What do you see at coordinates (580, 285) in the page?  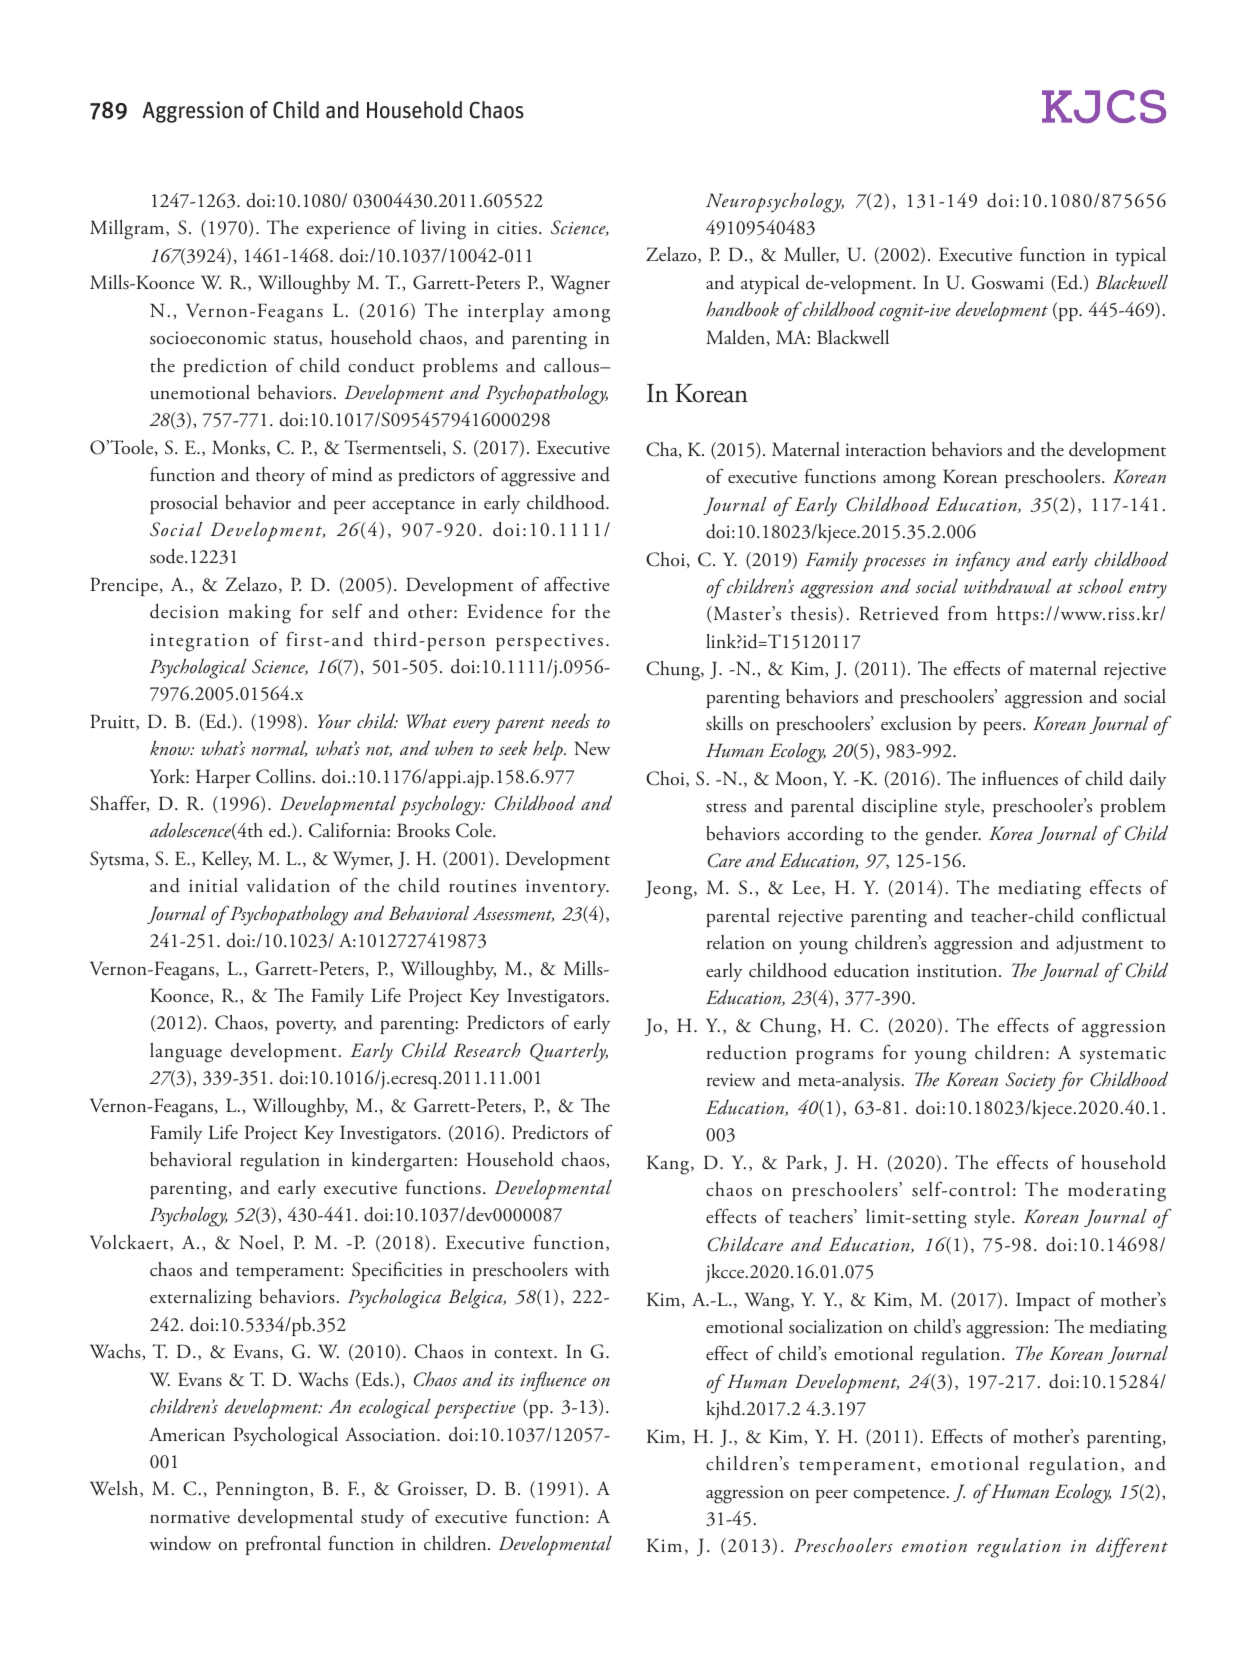 I see `Wagner` at bounding box center [580, 285].
